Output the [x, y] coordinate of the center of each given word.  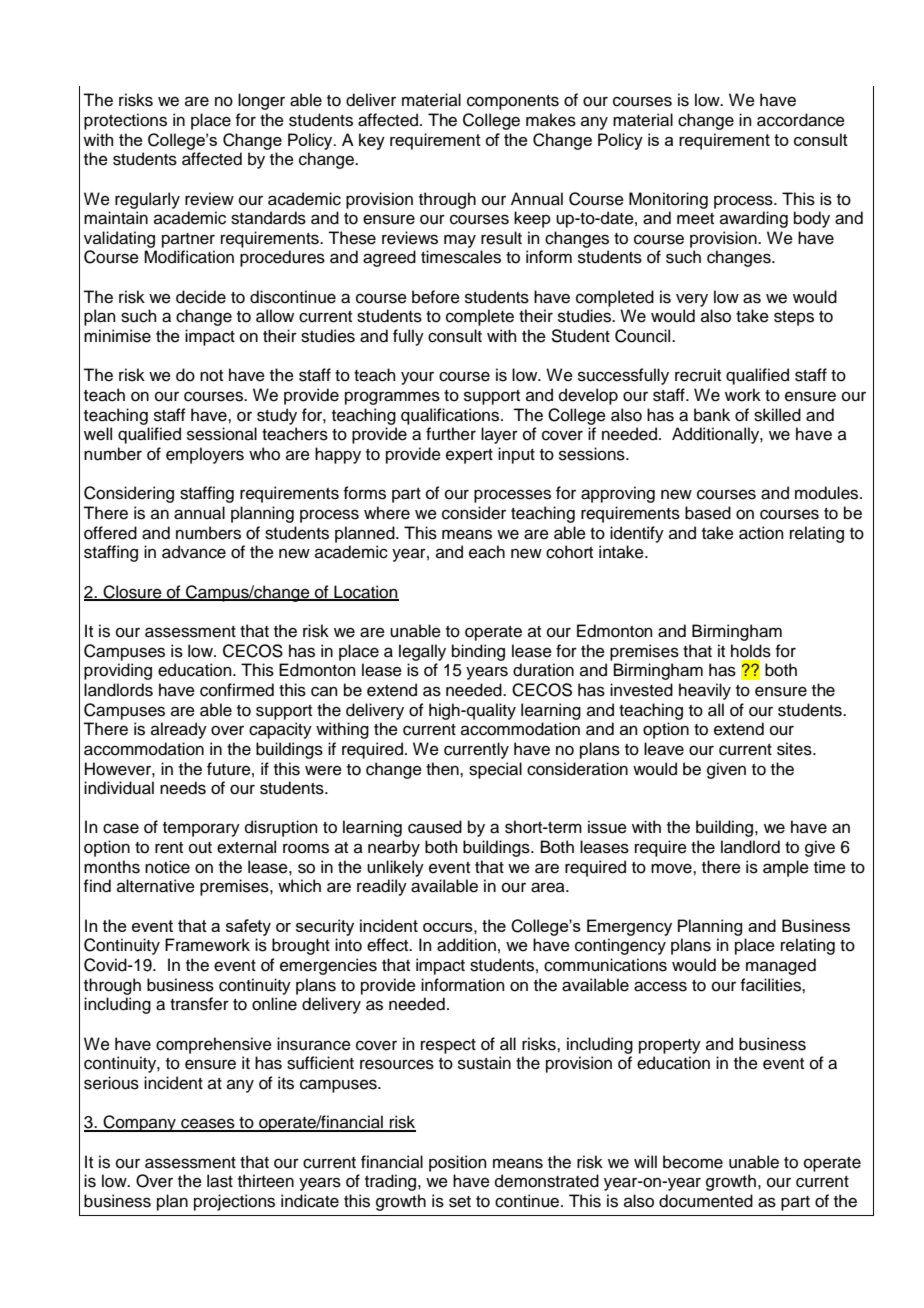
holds [751, 651]
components [513, 102]
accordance [801, 120]
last [220, 1181]
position [458, 1163]
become [693, 1162]
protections [125, 121]
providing [118, 671]
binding [478, 652]
